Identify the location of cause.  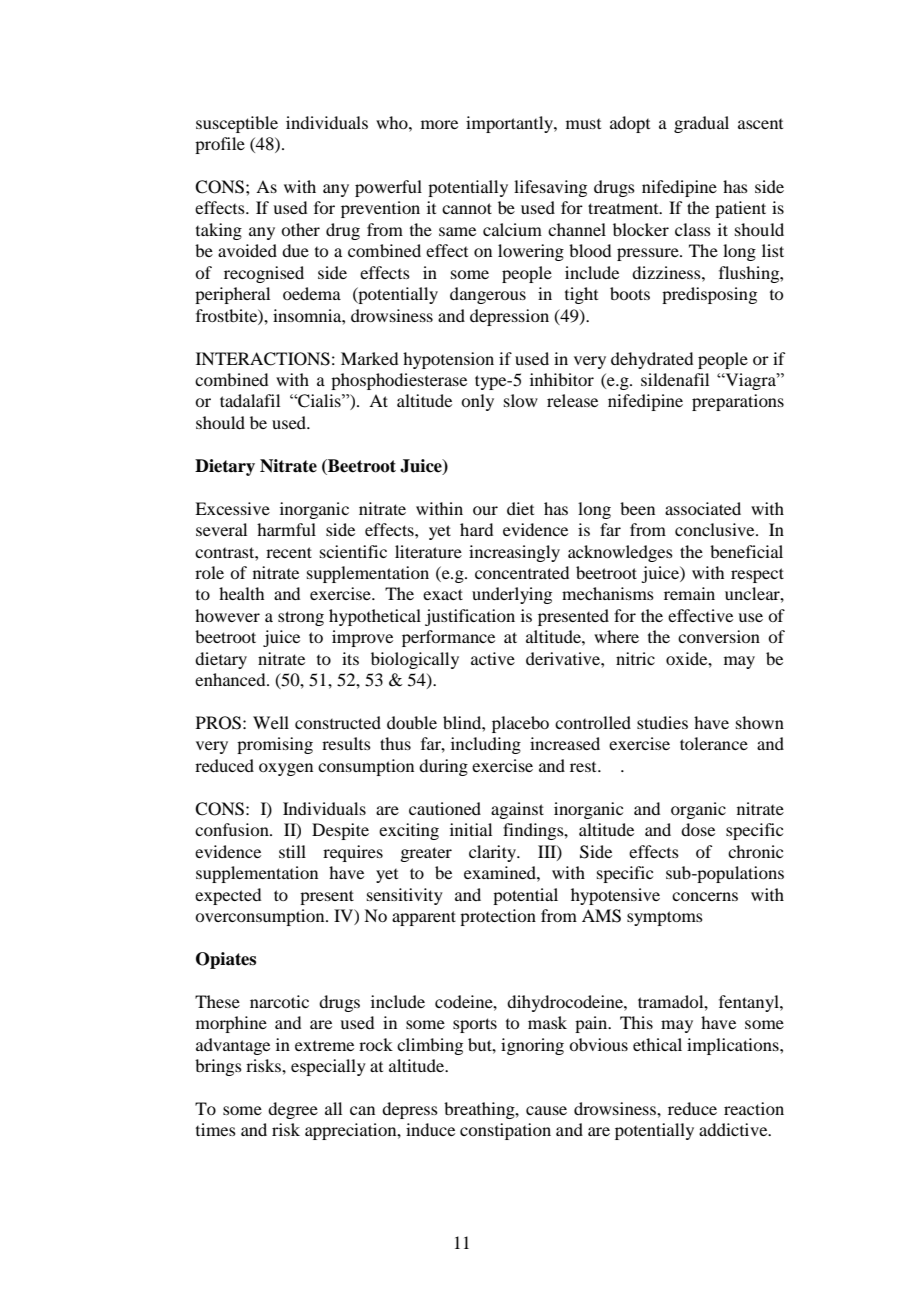
(546, 1110).
